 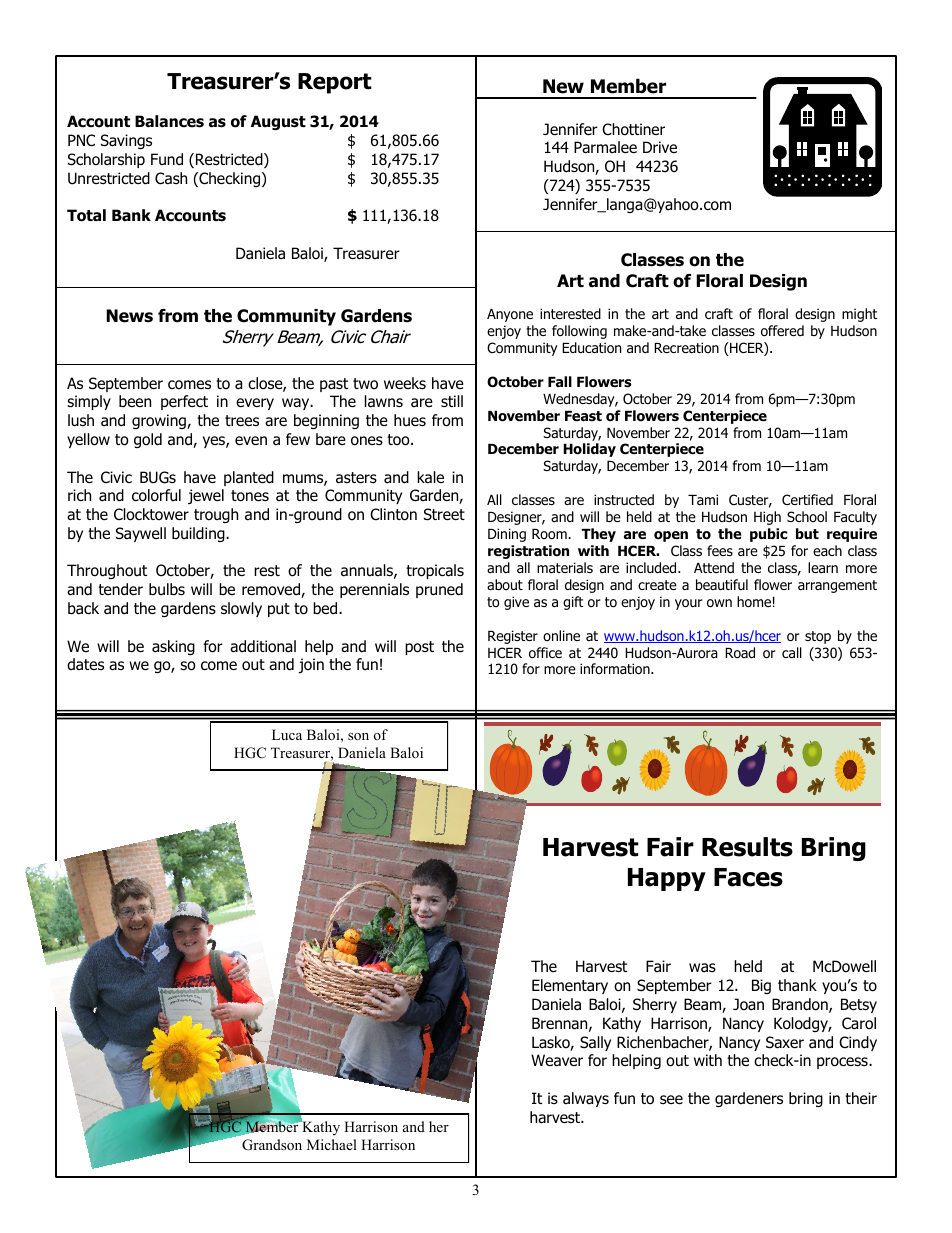 What do you see at coordinates (287, 734) in the image?
I see `Luca` at bounding box center [287, 734].
